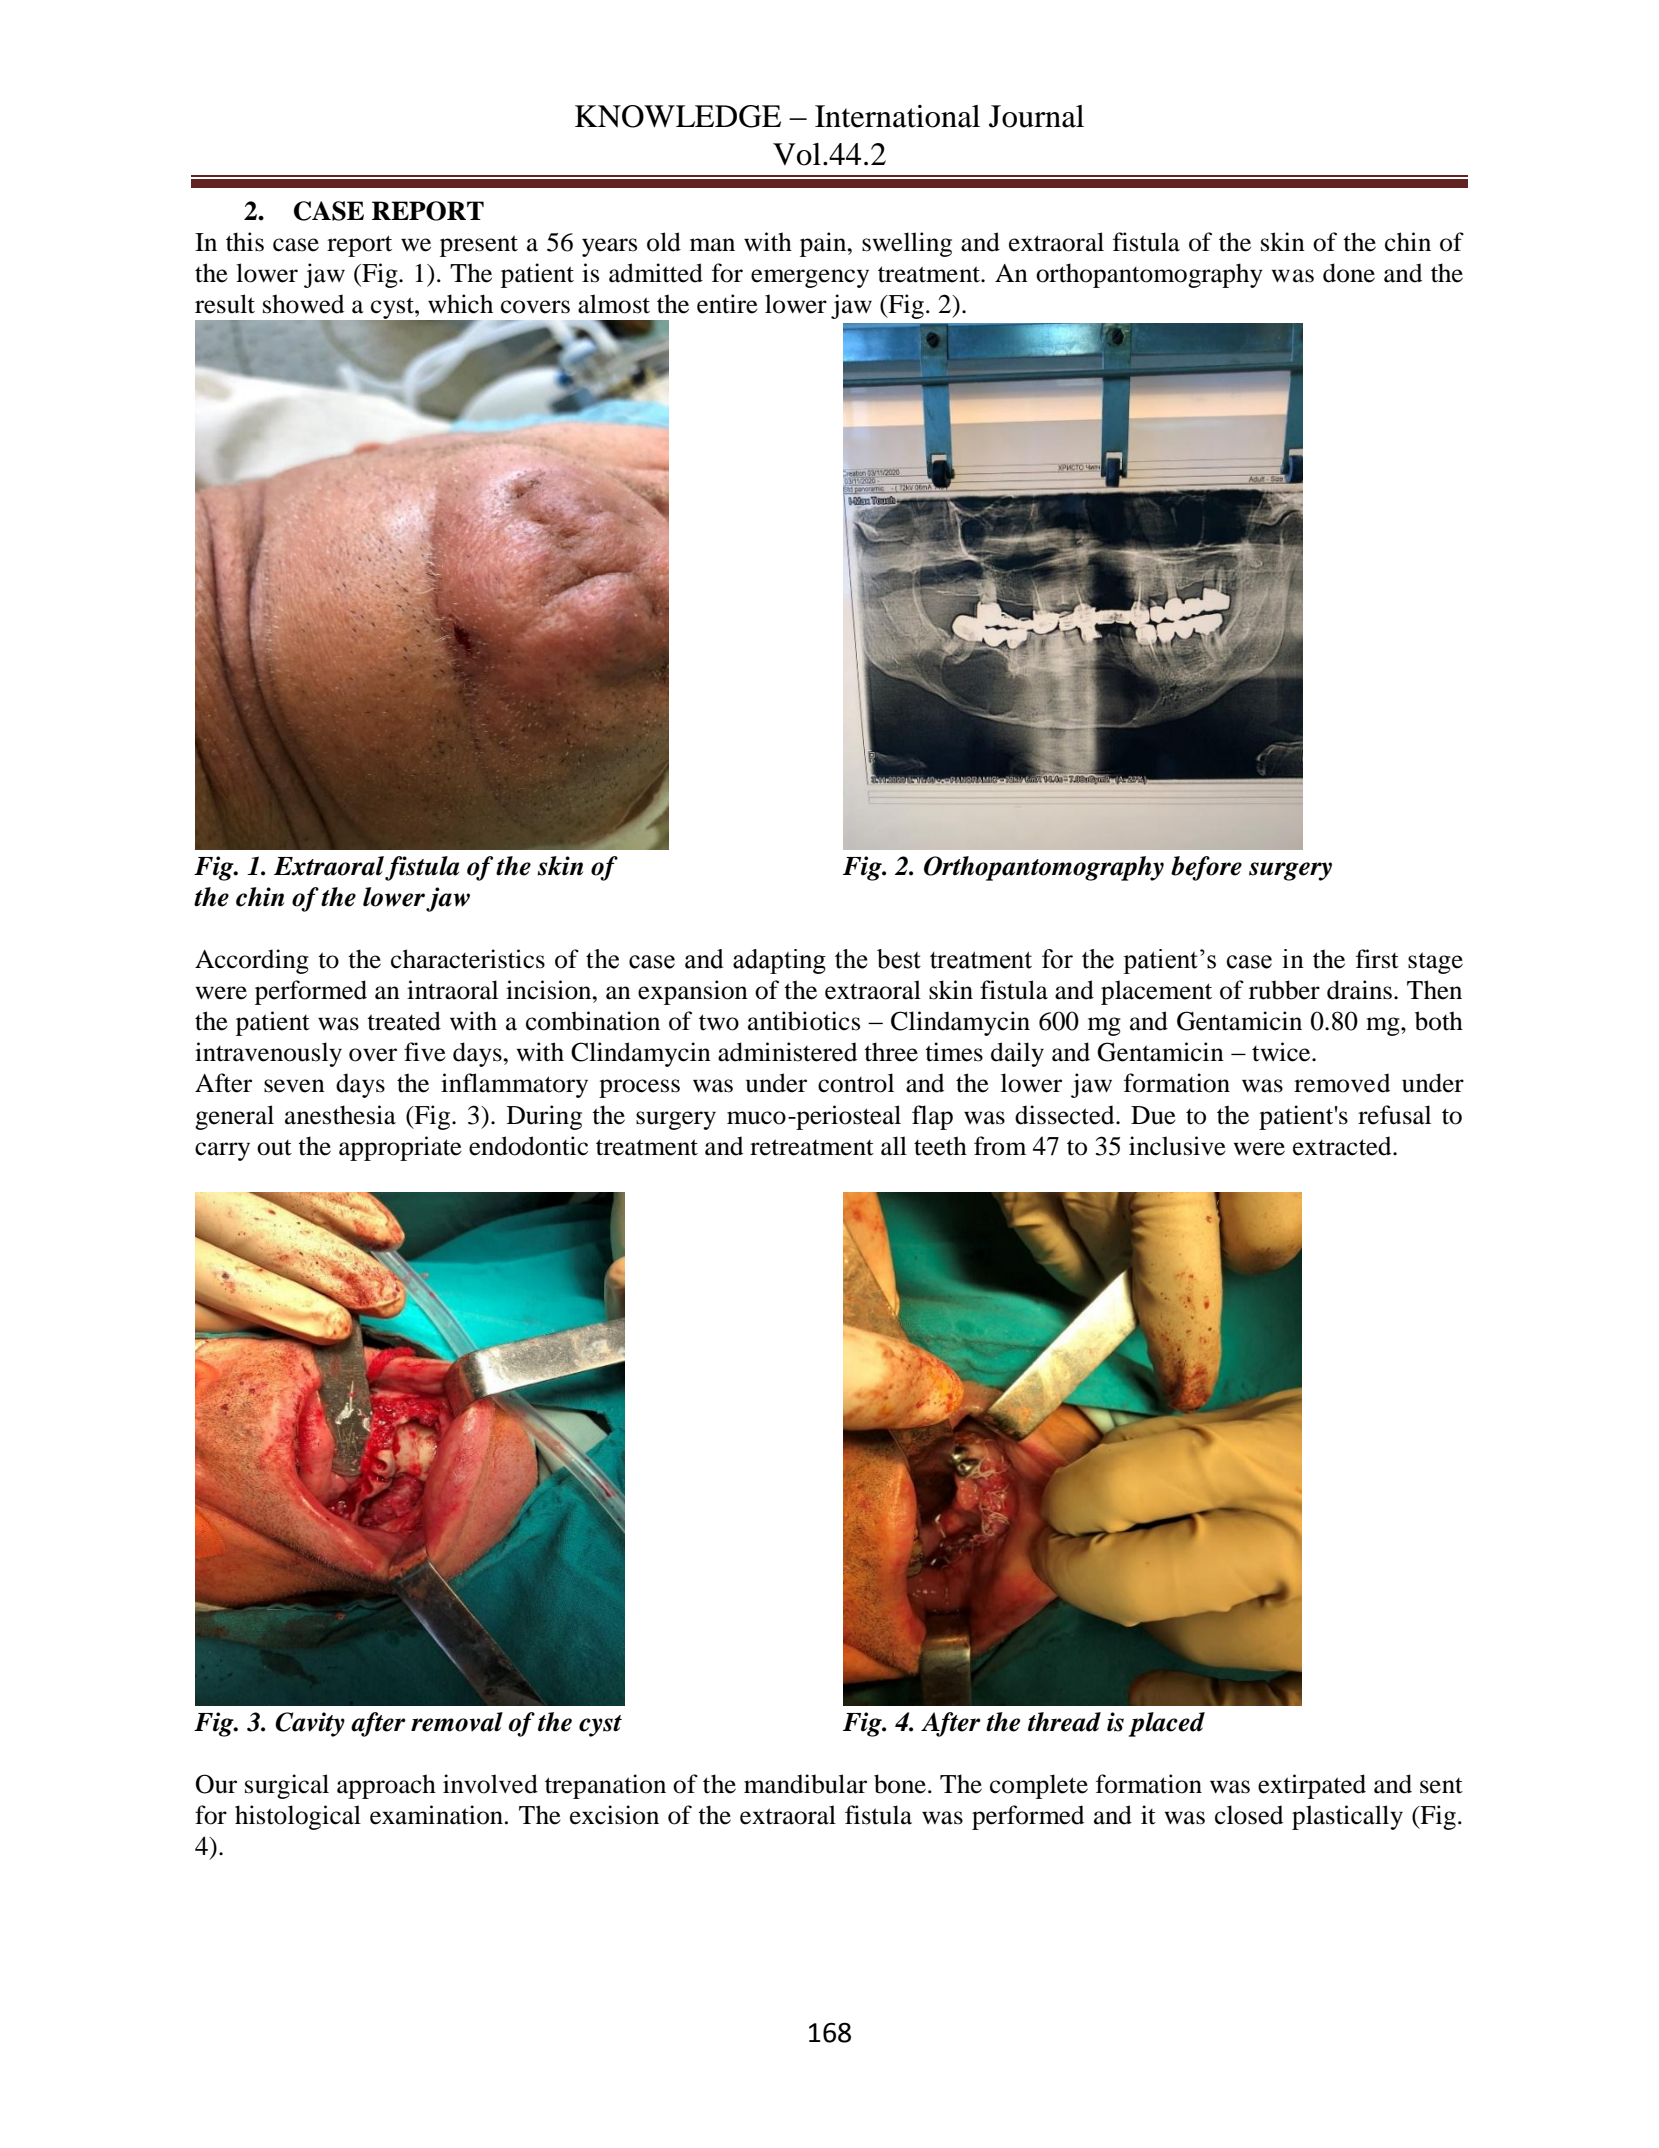 The image size is (1659, 2148). I want to click on showed, so click(303, 304).
